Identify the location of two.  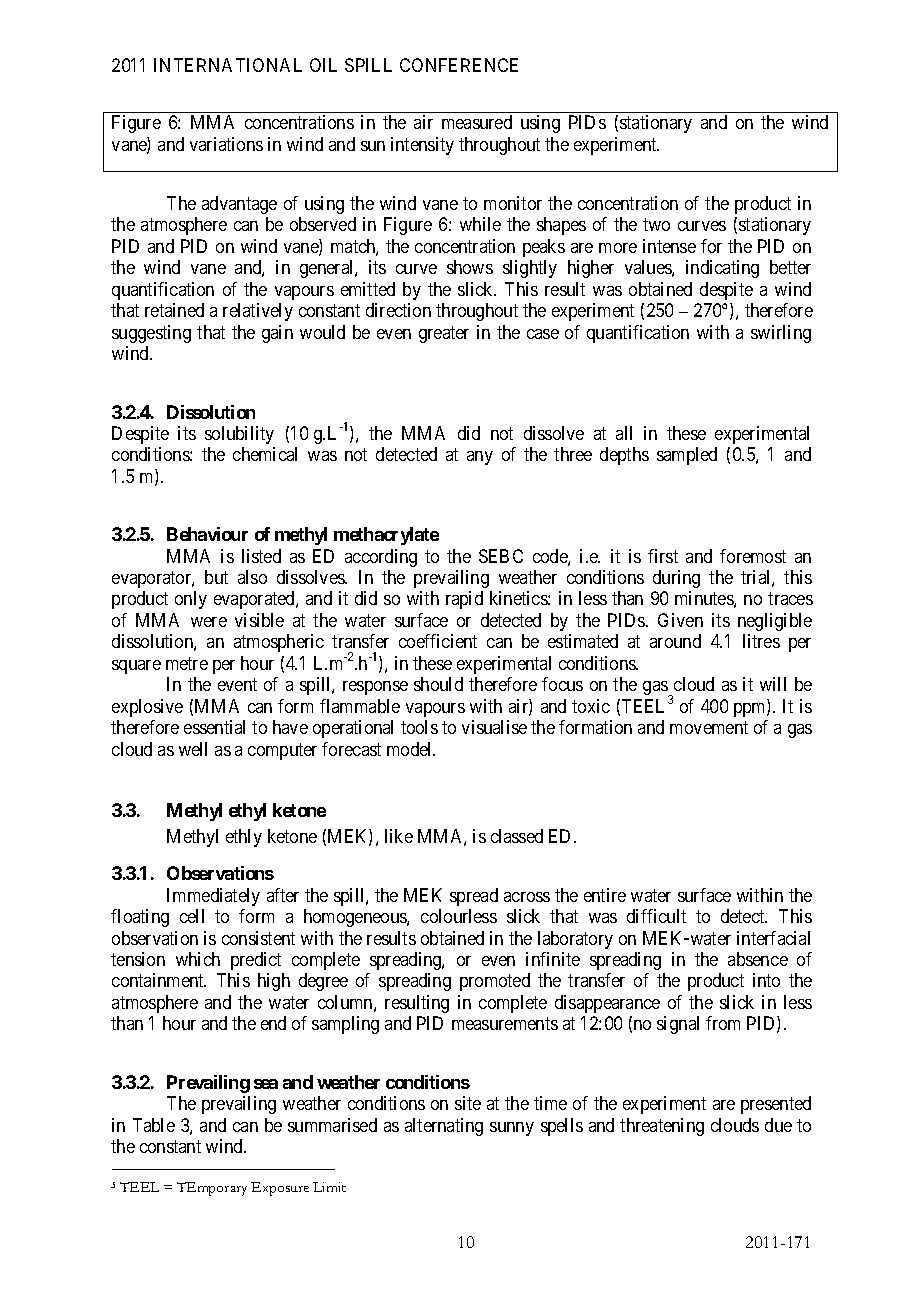
(656, 225).
